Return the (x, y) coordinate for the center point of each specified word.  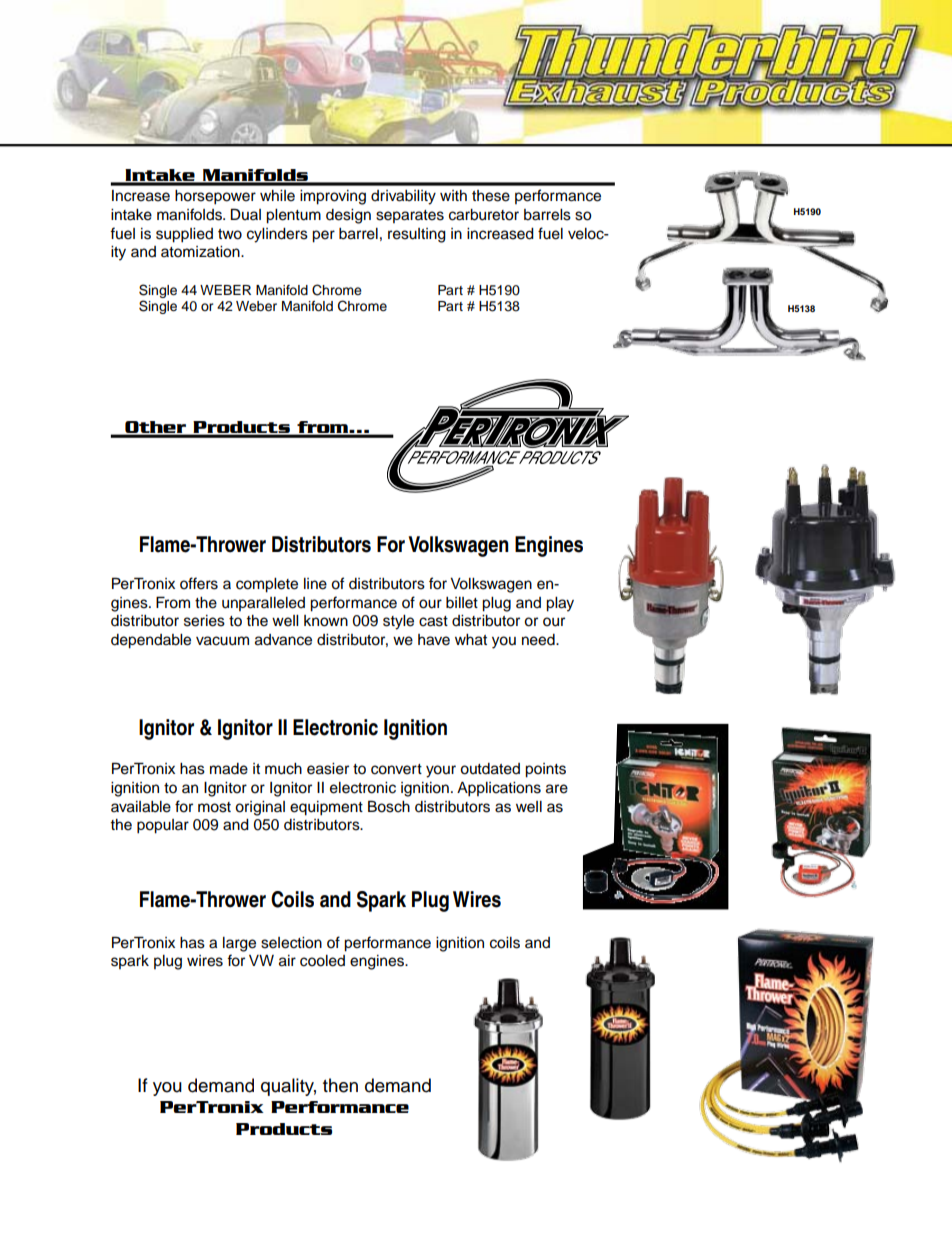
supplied (184, 235)
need (539, 640)
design (348, 216)
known (326, 621)
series (204, 621)
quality (288, 1087)
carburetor (484, 215)
